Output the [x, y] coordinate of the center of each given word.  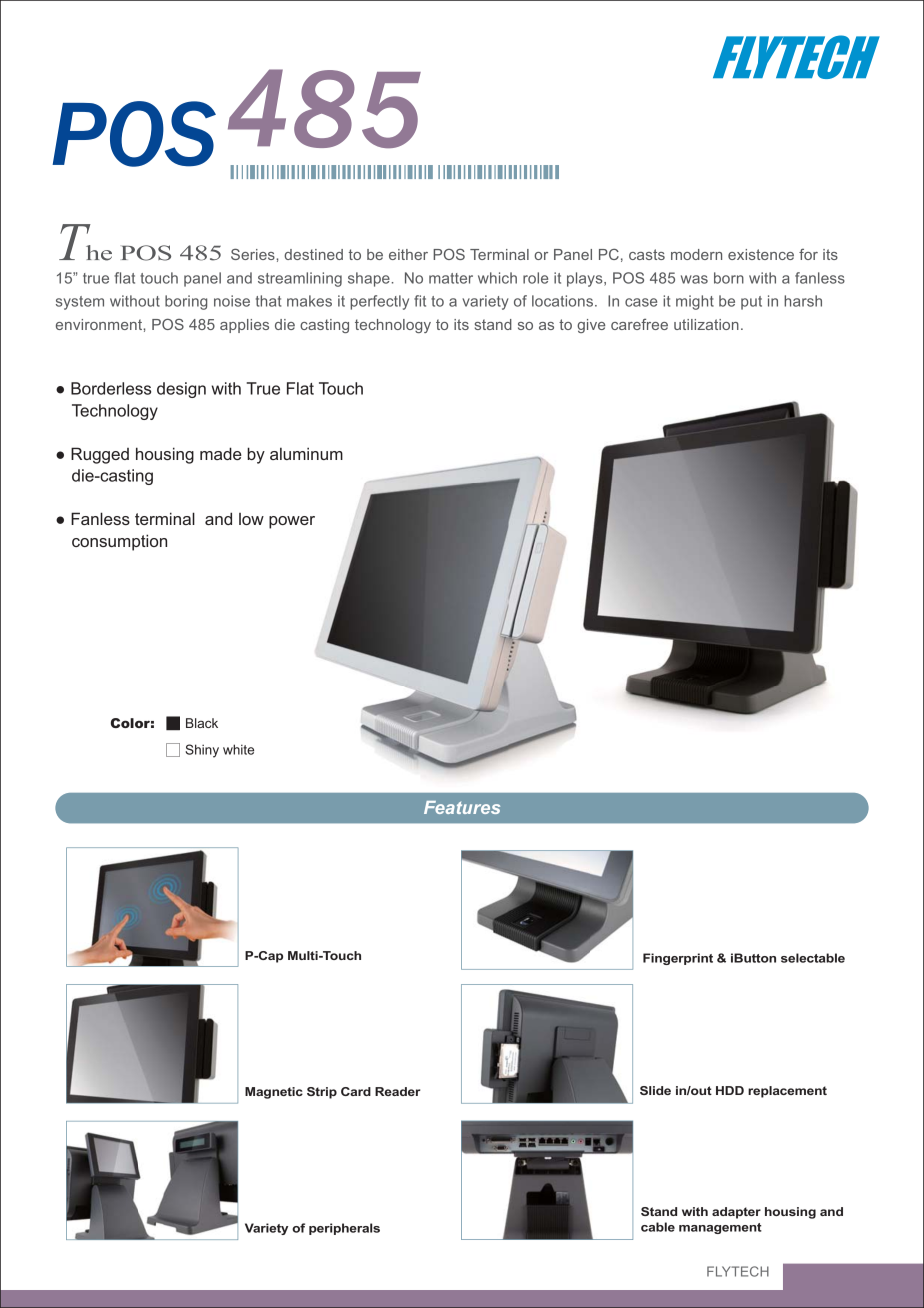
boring [186, 302]
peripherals [344, 1229]
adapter [736, 1213]
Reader [398, 1091]
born [729, 278]
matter [451, 278]
